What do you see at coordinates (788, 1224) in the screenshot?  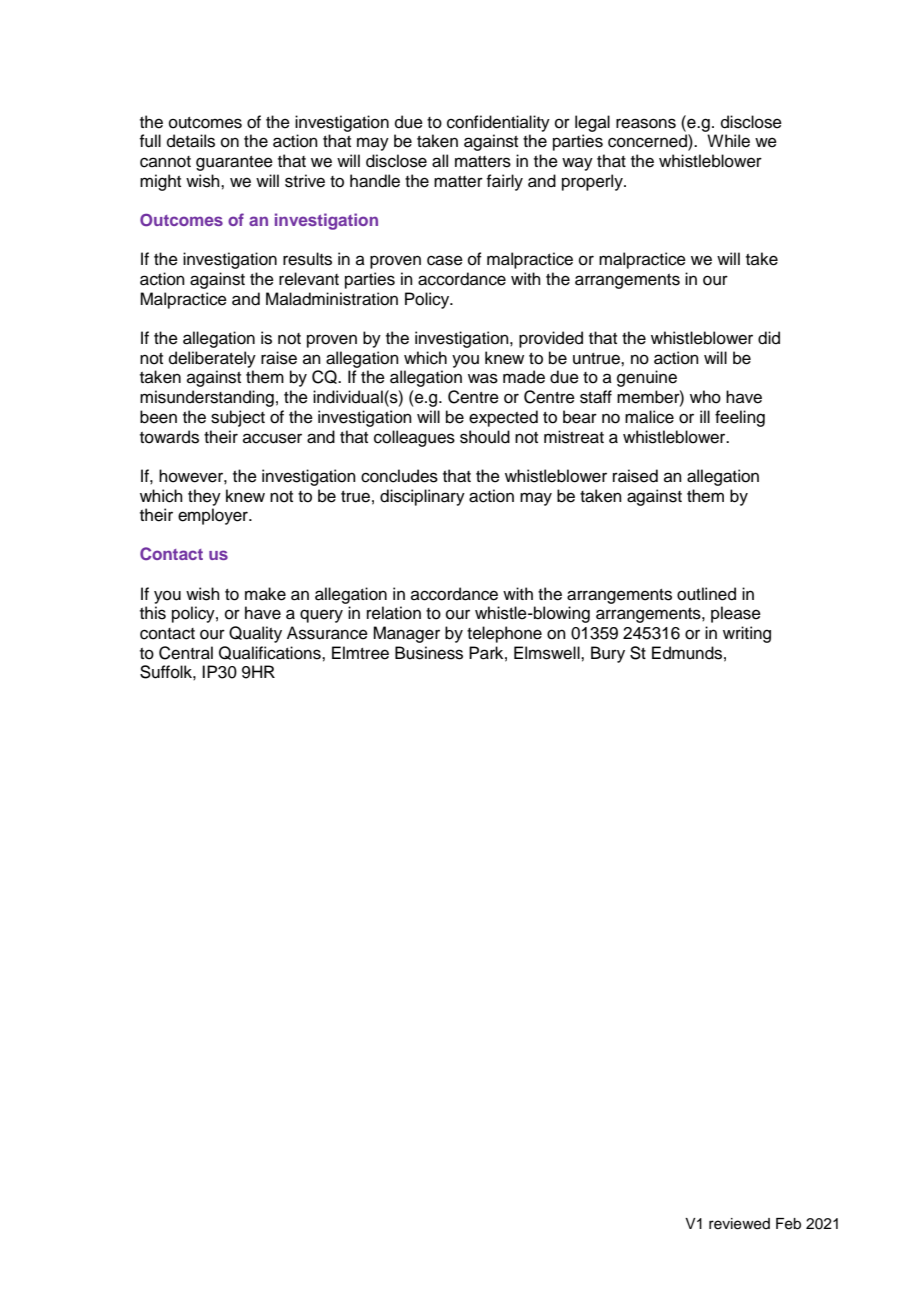 I see `Feb` at bounding box center [788, 1224].
